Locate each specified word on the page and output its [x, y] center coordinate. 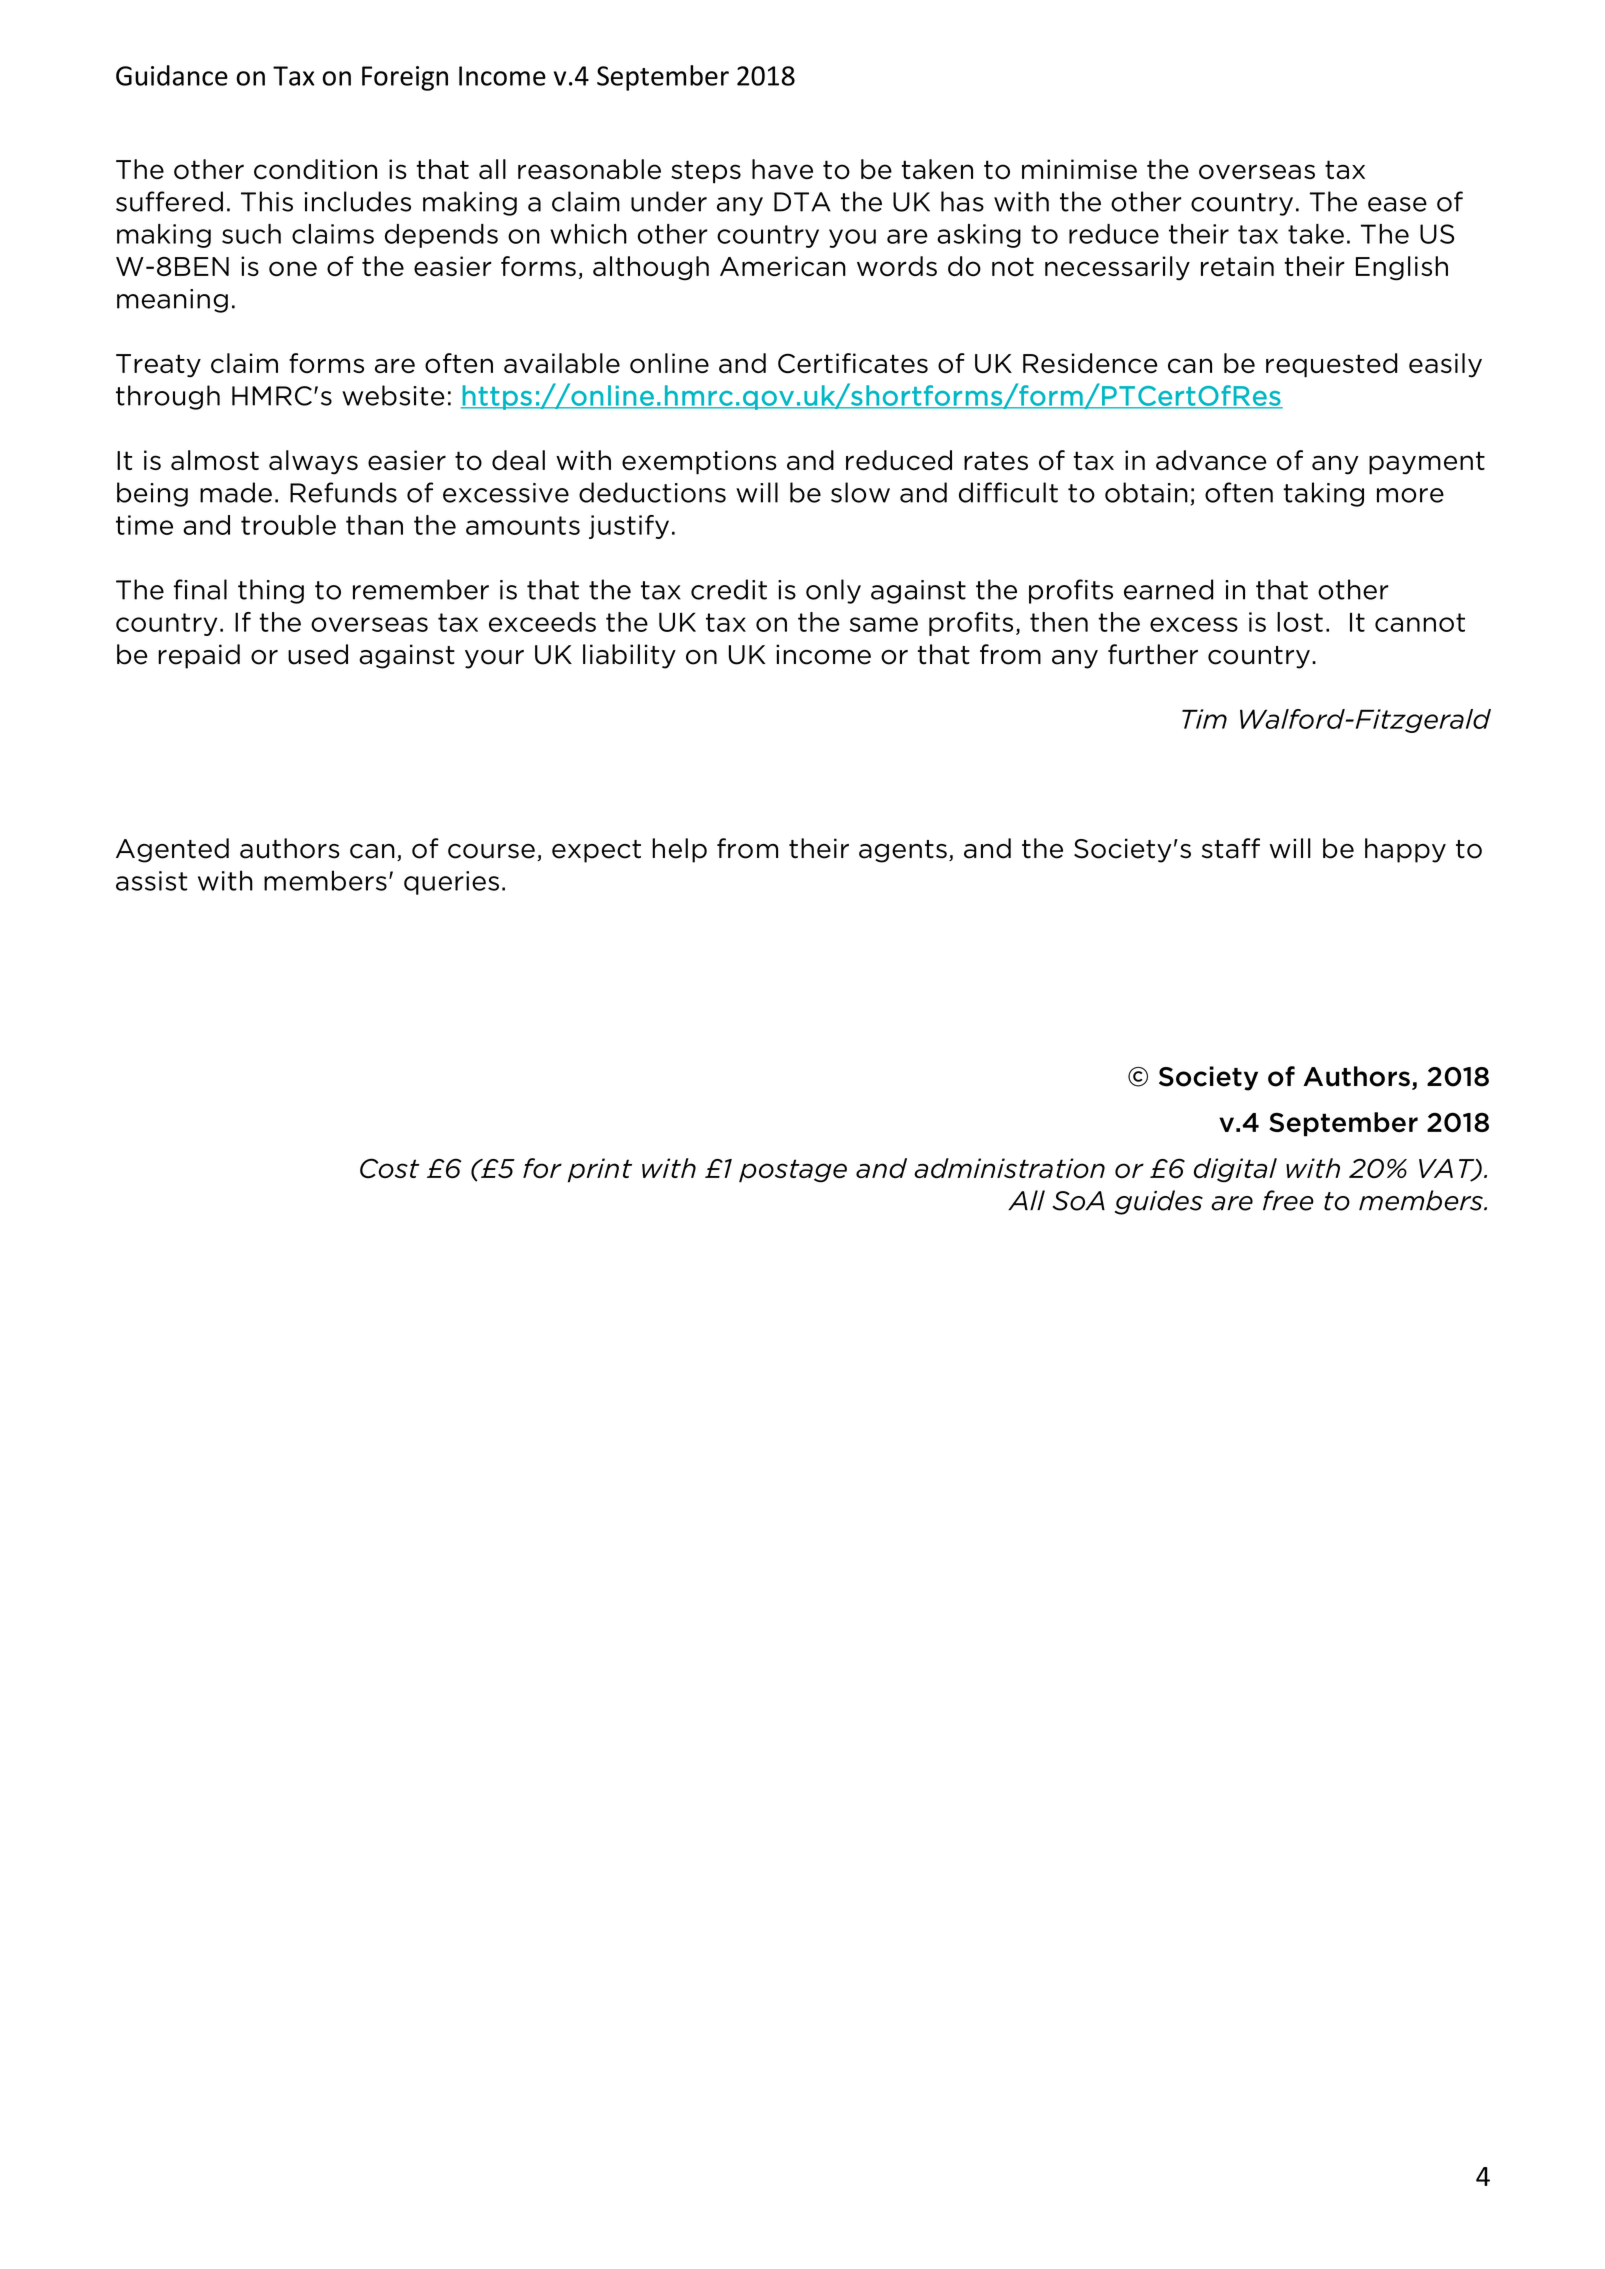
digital [1235, 1170]
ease [1397, 204]
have [782, 169]
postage [793, 1171]
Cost [390, 1168]
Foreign [405, 78]
